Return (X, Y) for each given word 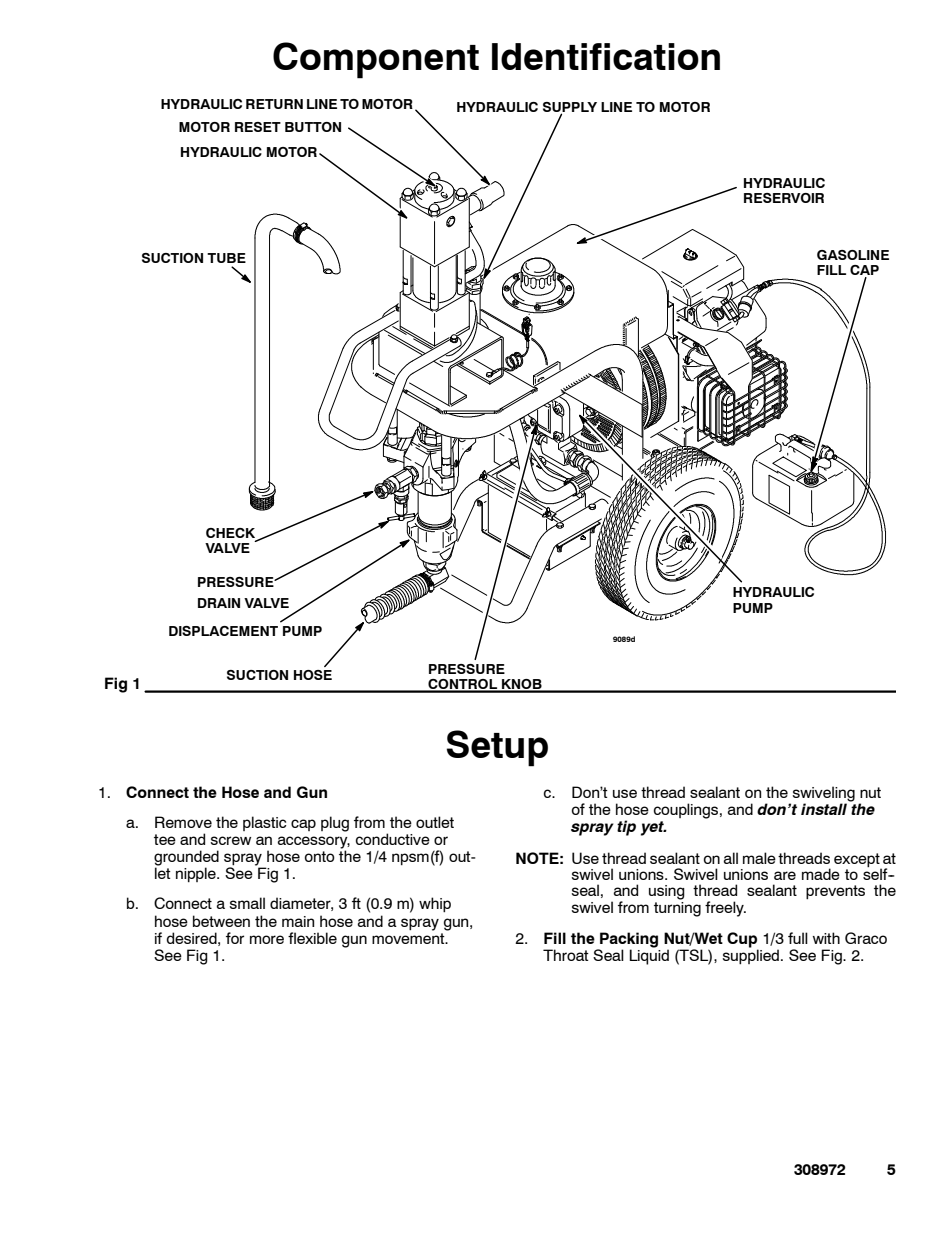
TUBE (226, 258)
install (825, 808)
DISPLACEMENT (223, 631)
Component (376, 60)
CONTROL (462, 685)
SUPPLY (570, 108)
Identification (606, 56)
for (235, 938)
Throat (566, 955)
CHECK (232, 534)
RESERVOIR (784, 198)
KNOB (522, 685)
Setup (497, 748)
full (798, 938)
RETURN (274, 104)
